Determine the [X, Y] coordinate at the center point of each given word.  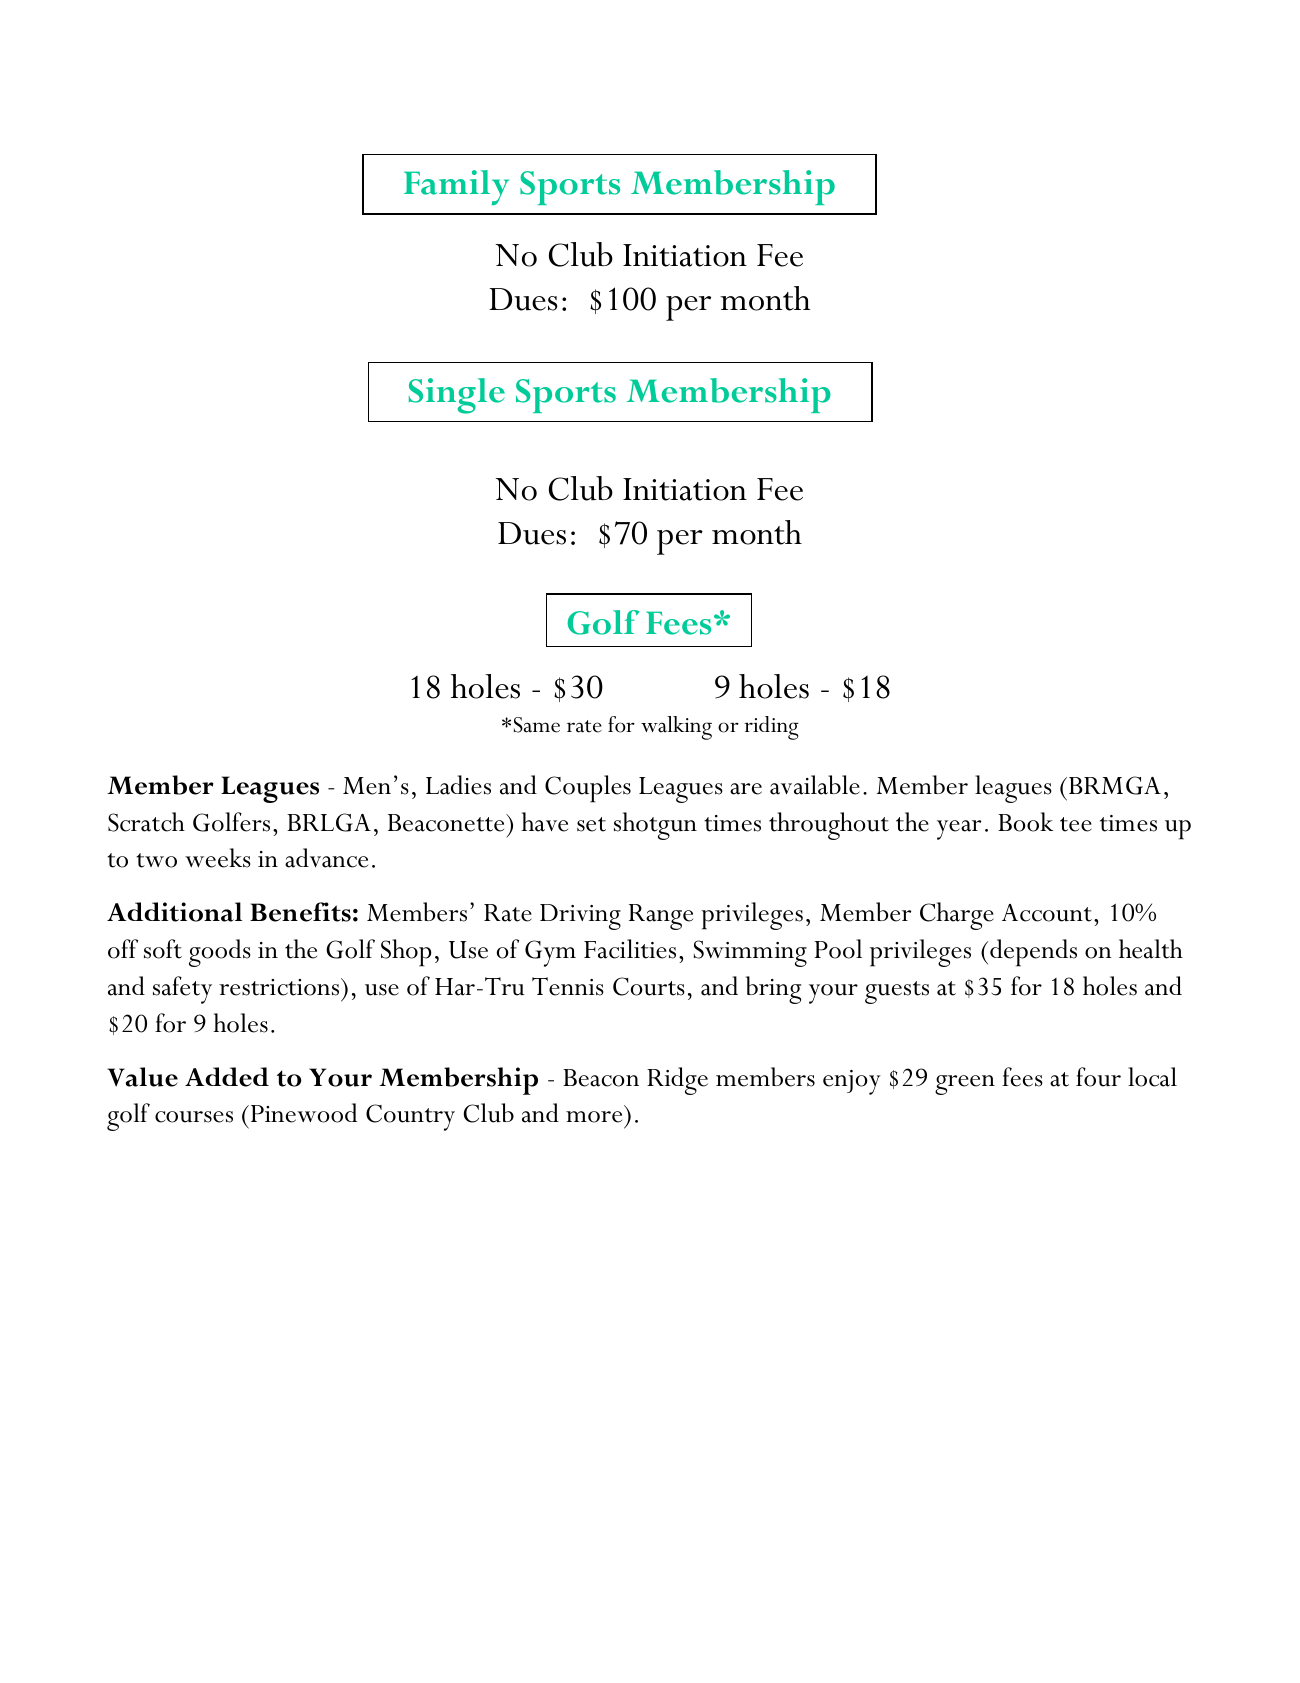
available [815, 785]
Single [457, 396]
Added [227, 1077]
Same [537, 725]
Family [456, 187]
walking [676, 728]
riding [771, 728]
